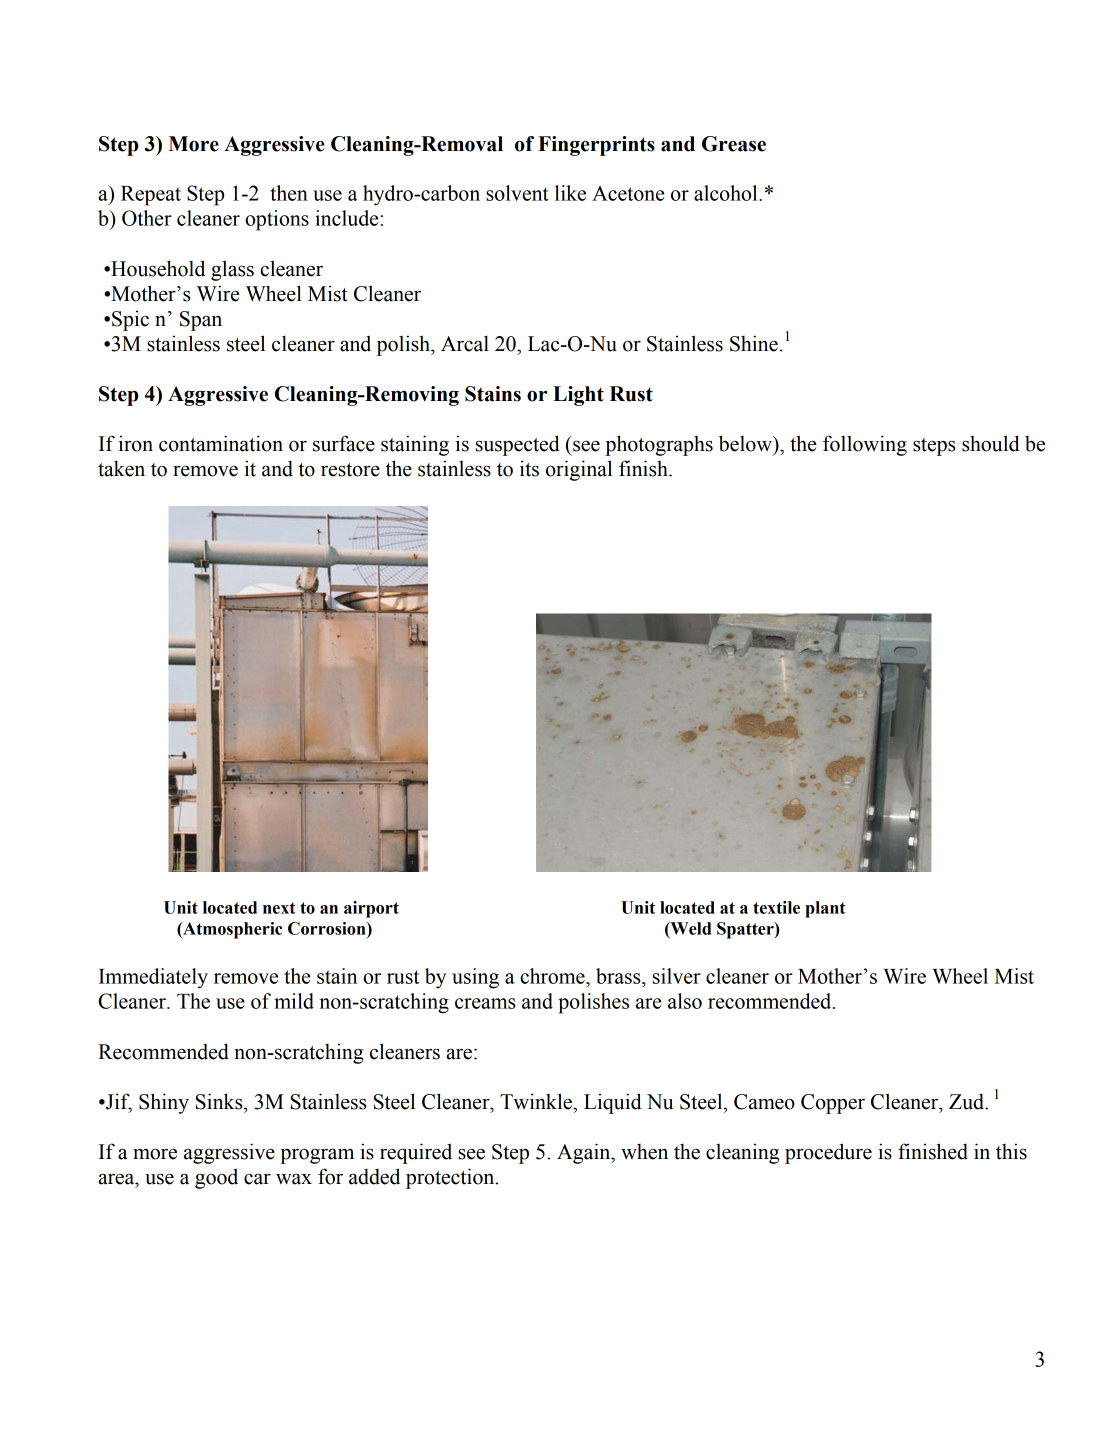  What do you see at coordinates (216, 1178) in the document?
I see `good` at bounding box center [216, 1178].
